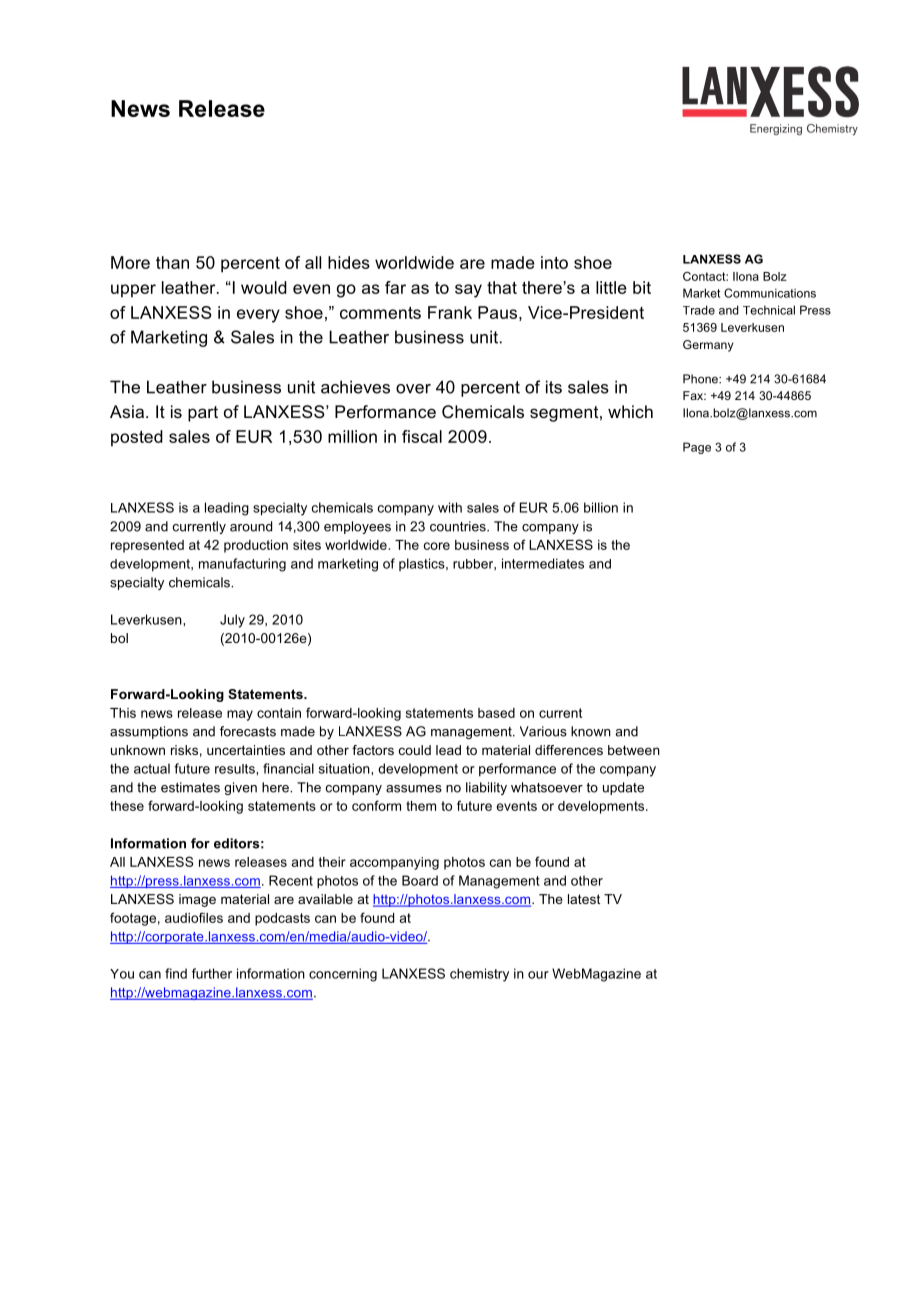  I want to click on around, so click(251, 526).
